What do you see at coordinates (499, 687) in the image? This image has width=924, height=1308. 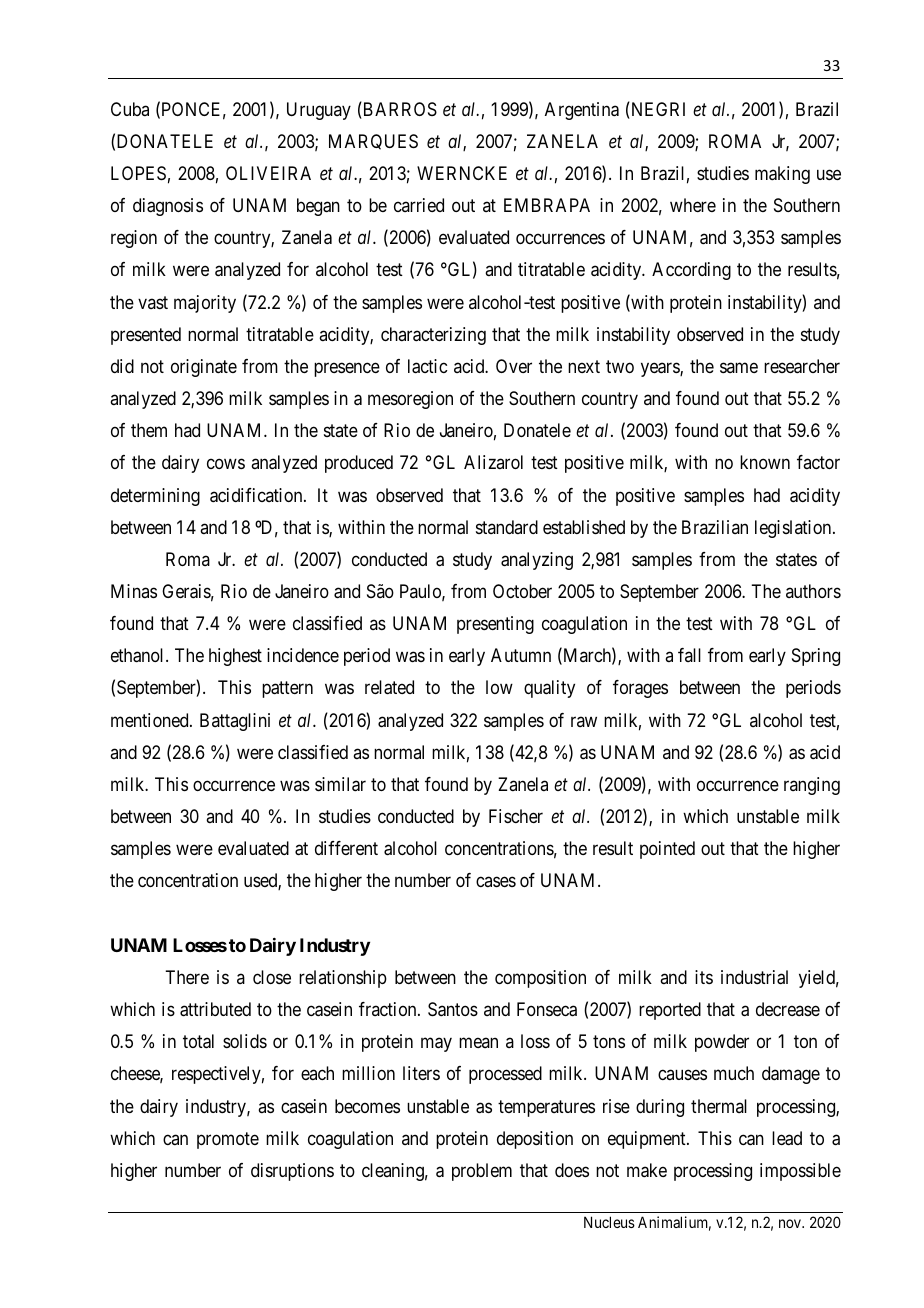 I see `low` at bounding box center [499, 687].
